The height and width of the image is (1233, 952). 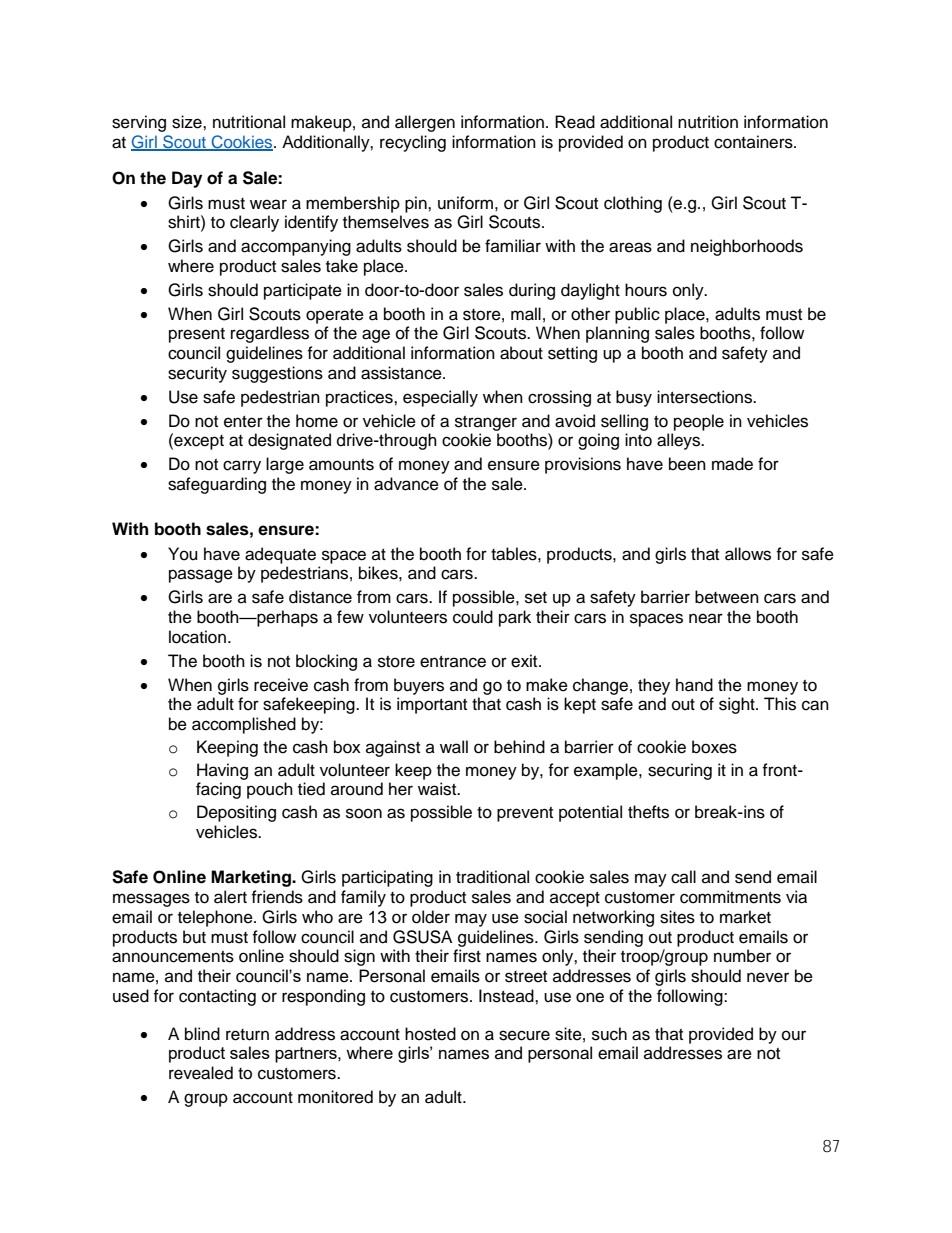 I want to click on revealed, so click(x=201, y=1073).
